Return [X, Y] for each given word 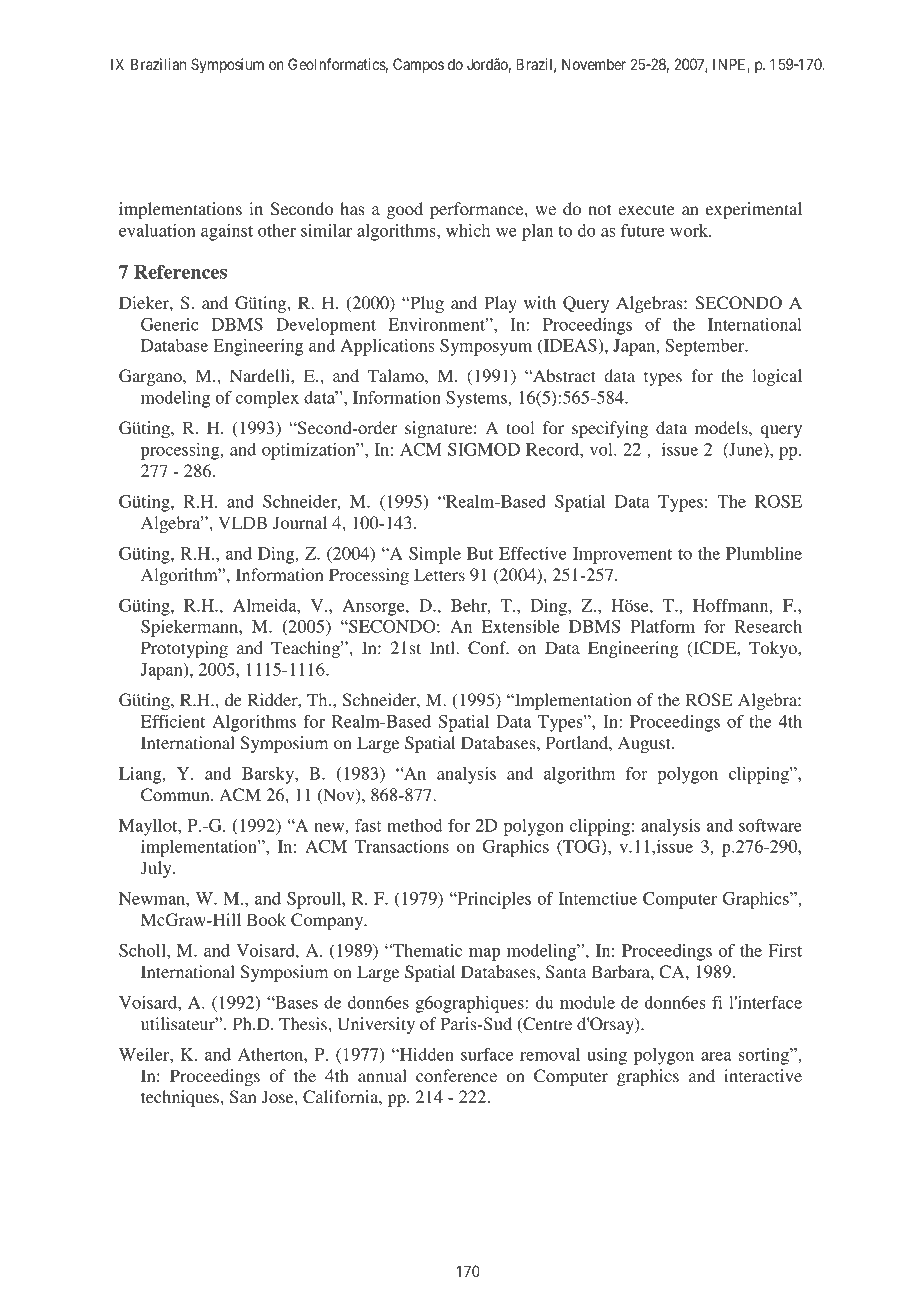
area [716, 1056]
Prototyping [184, 649]
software [770, 825]
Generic [170, 324]
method [414, 825]
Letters [439, 574]
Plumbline [764, 553]
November [594, 64]
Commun [176, 795]
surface [487, 1054]
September [706, 347]
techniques [181, 1098]
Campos [418, 65]
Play [500, 304]
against [227, 232]
